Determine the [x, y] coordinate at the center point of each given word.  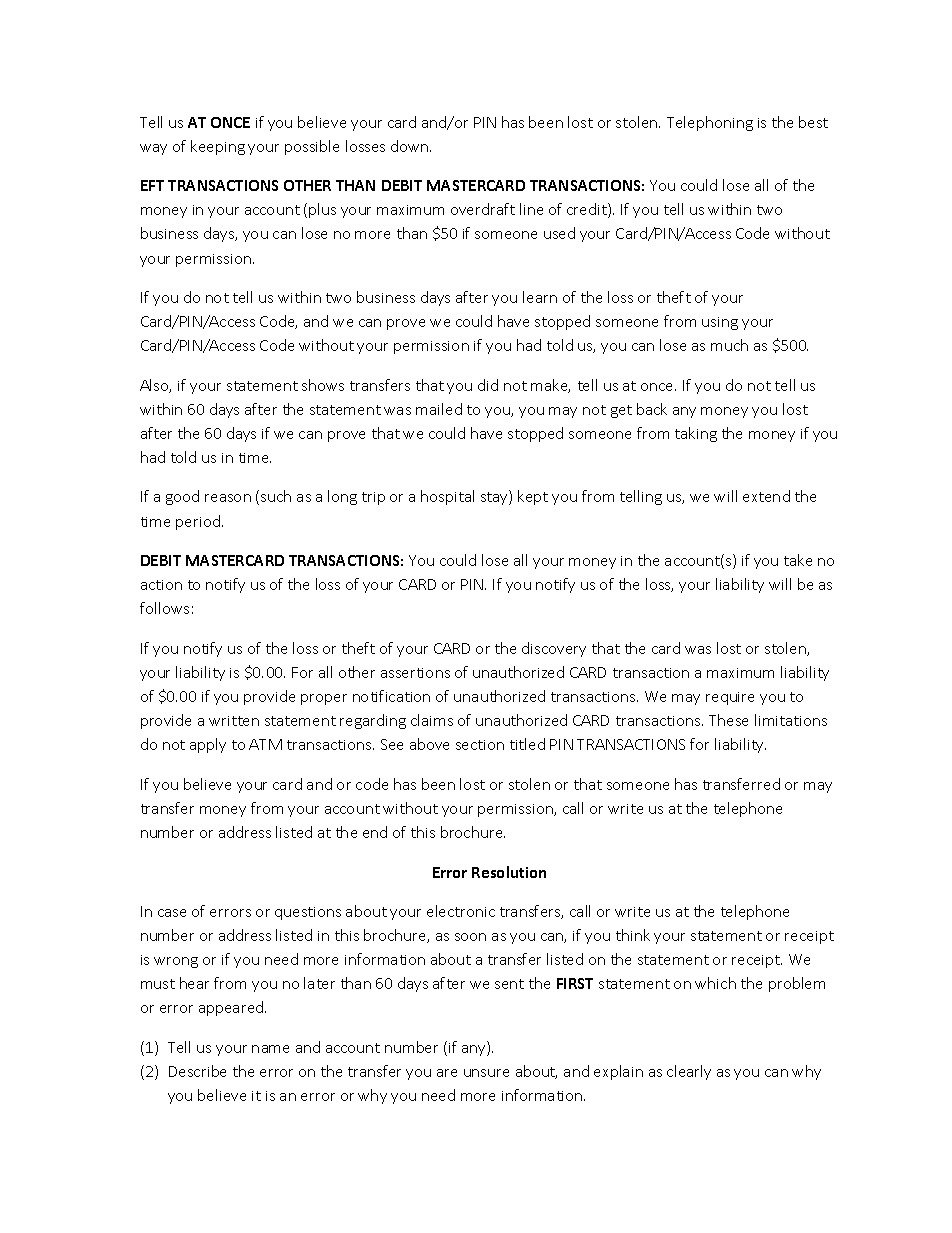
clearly [689, 1072]
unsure [486, 1073]
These [728, 720]
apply [208, 745]
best [813, 122]
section [480, 745]
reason [228, 498]
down [411, 146]
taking [696, 434]
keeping [218, 147]
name [270, 1049]
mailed [439, 409]
